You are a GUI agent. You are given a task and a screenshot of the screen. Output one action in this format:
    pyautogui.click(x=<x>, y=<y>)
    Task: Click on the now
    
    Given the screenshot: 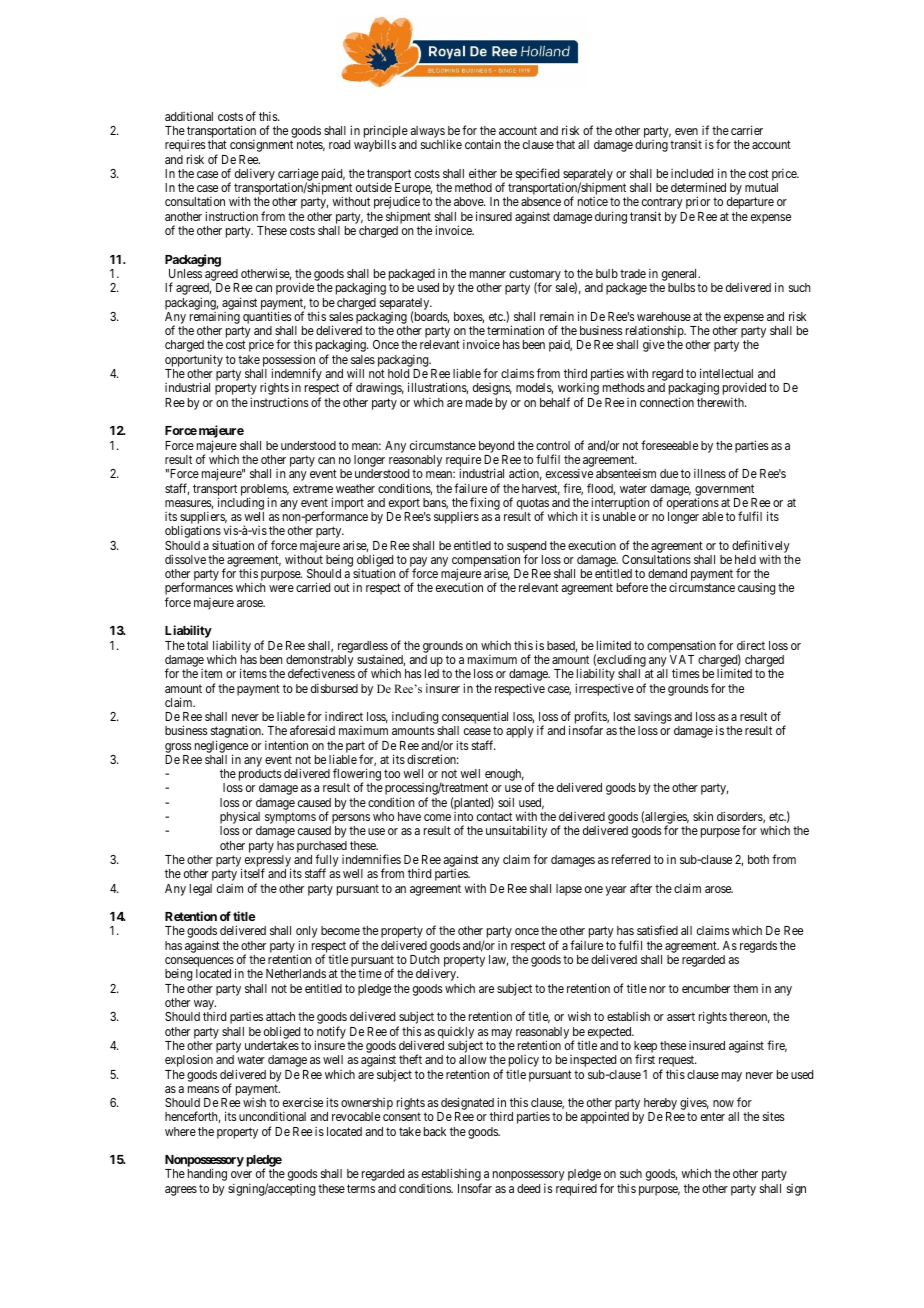 What is the action you would take?
    pyautogui.click(x=723, y=1103)
